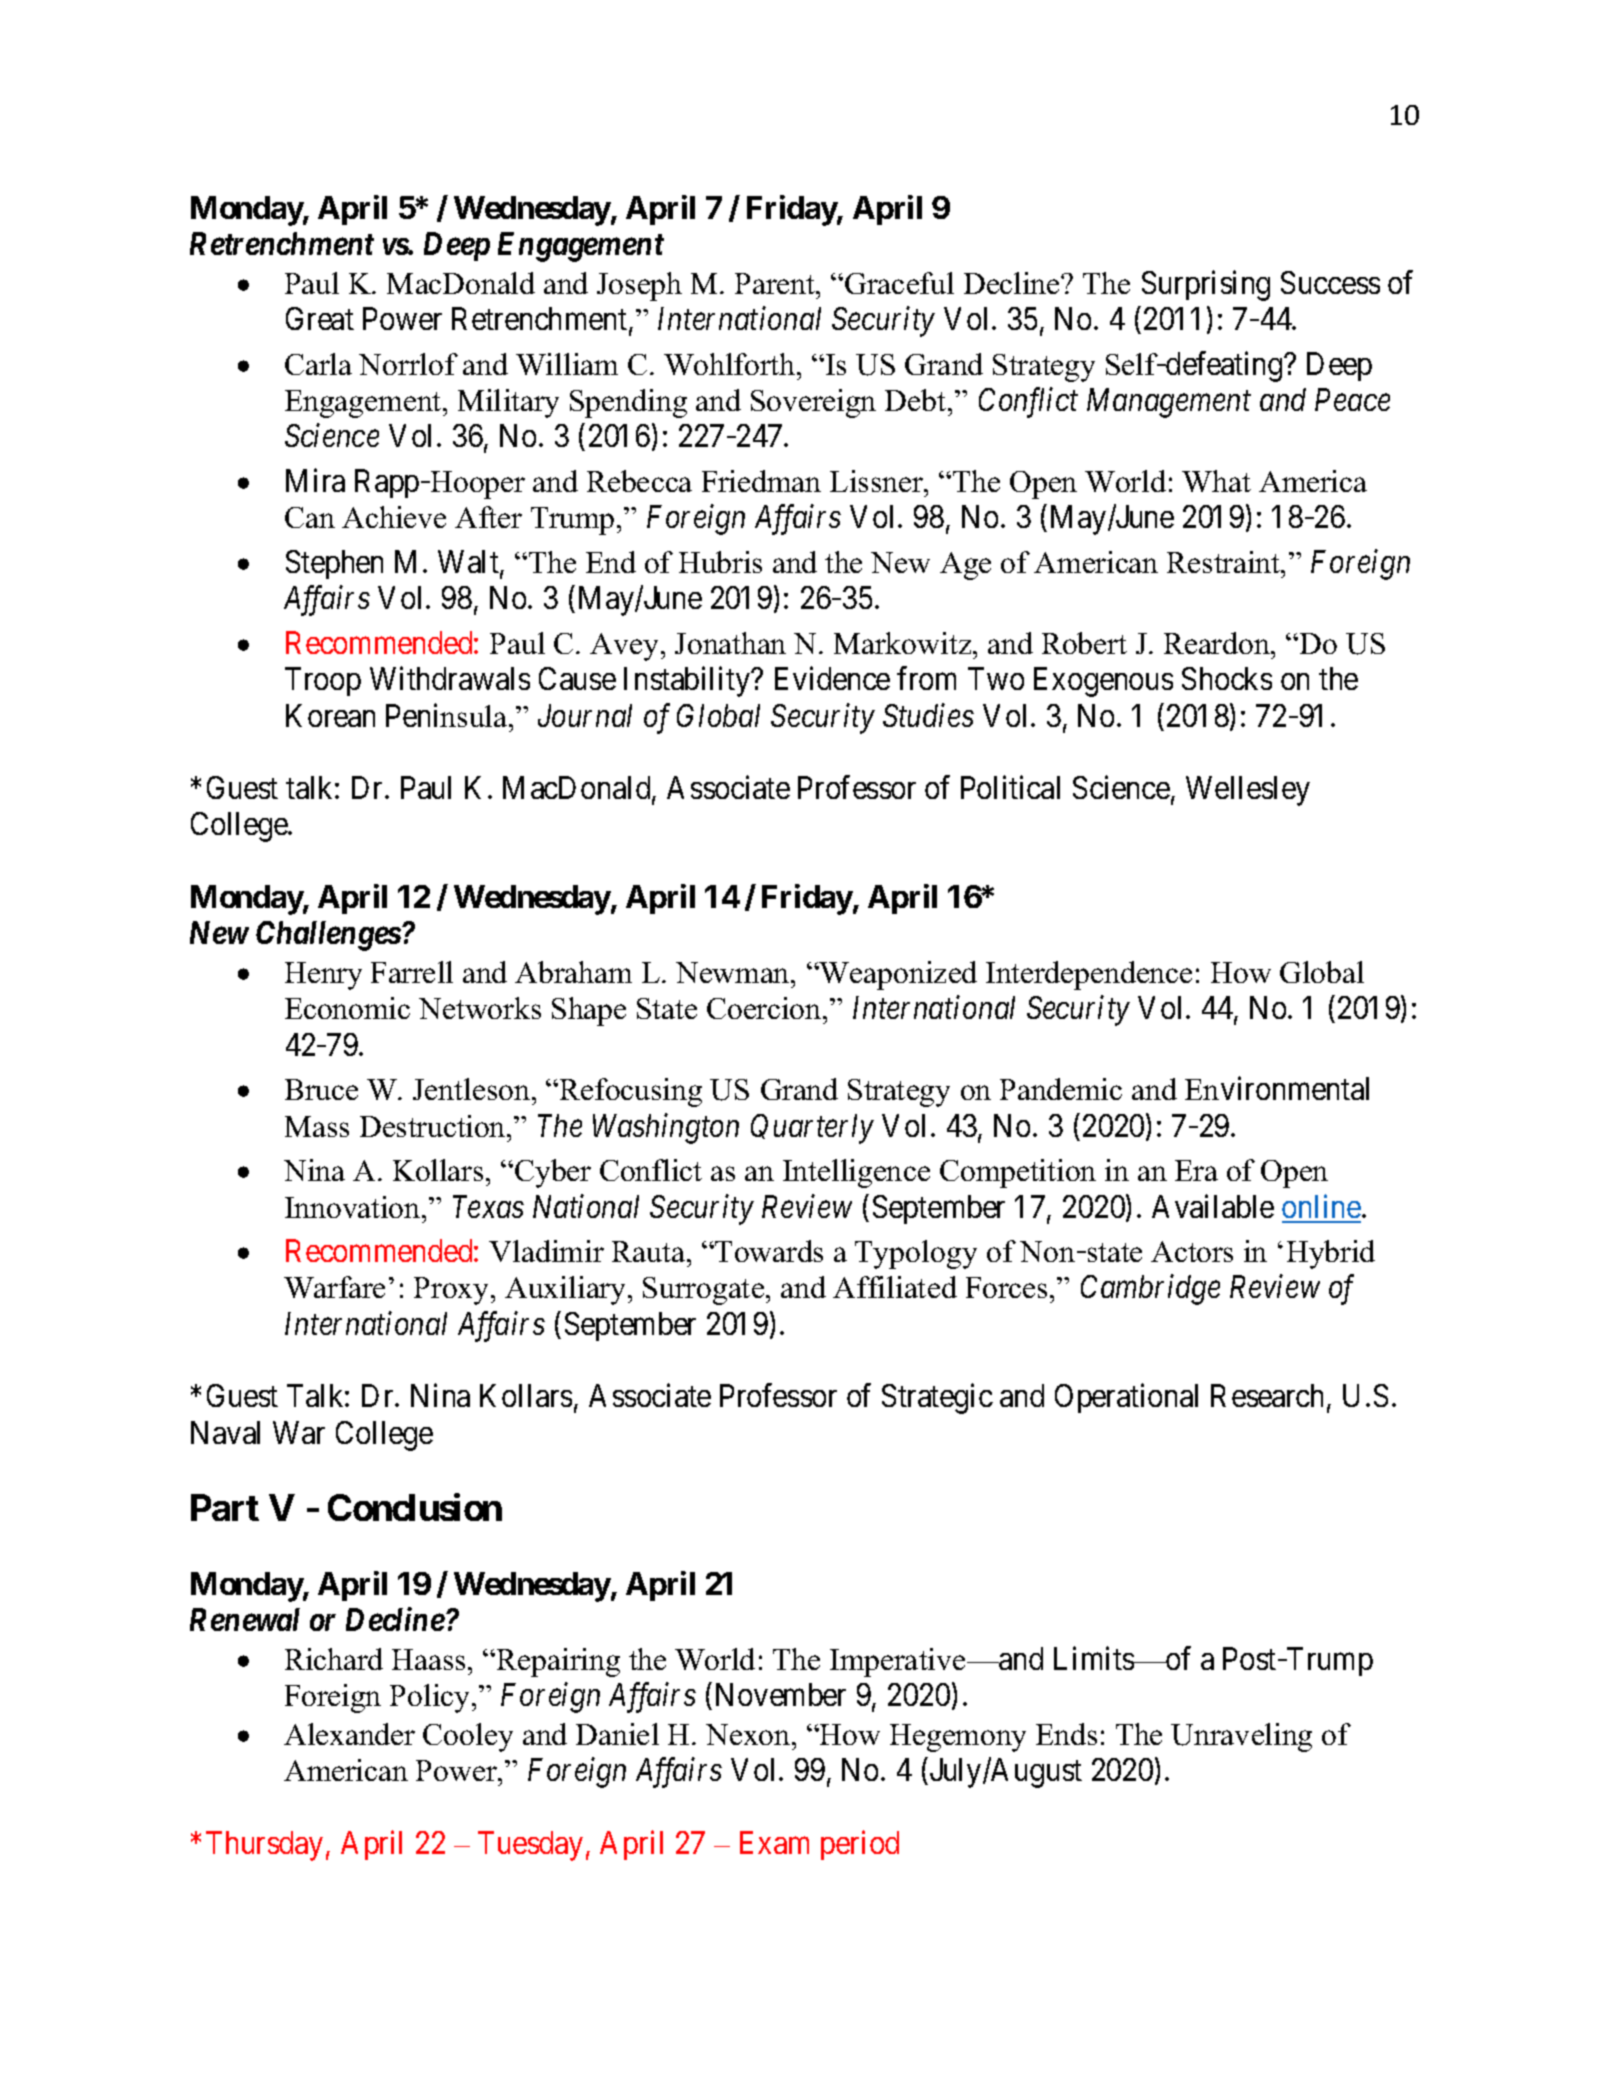 Image resolution: width=1610 pixels, height=2084 pixels. I want to click on Korean, so click(330, 715).
